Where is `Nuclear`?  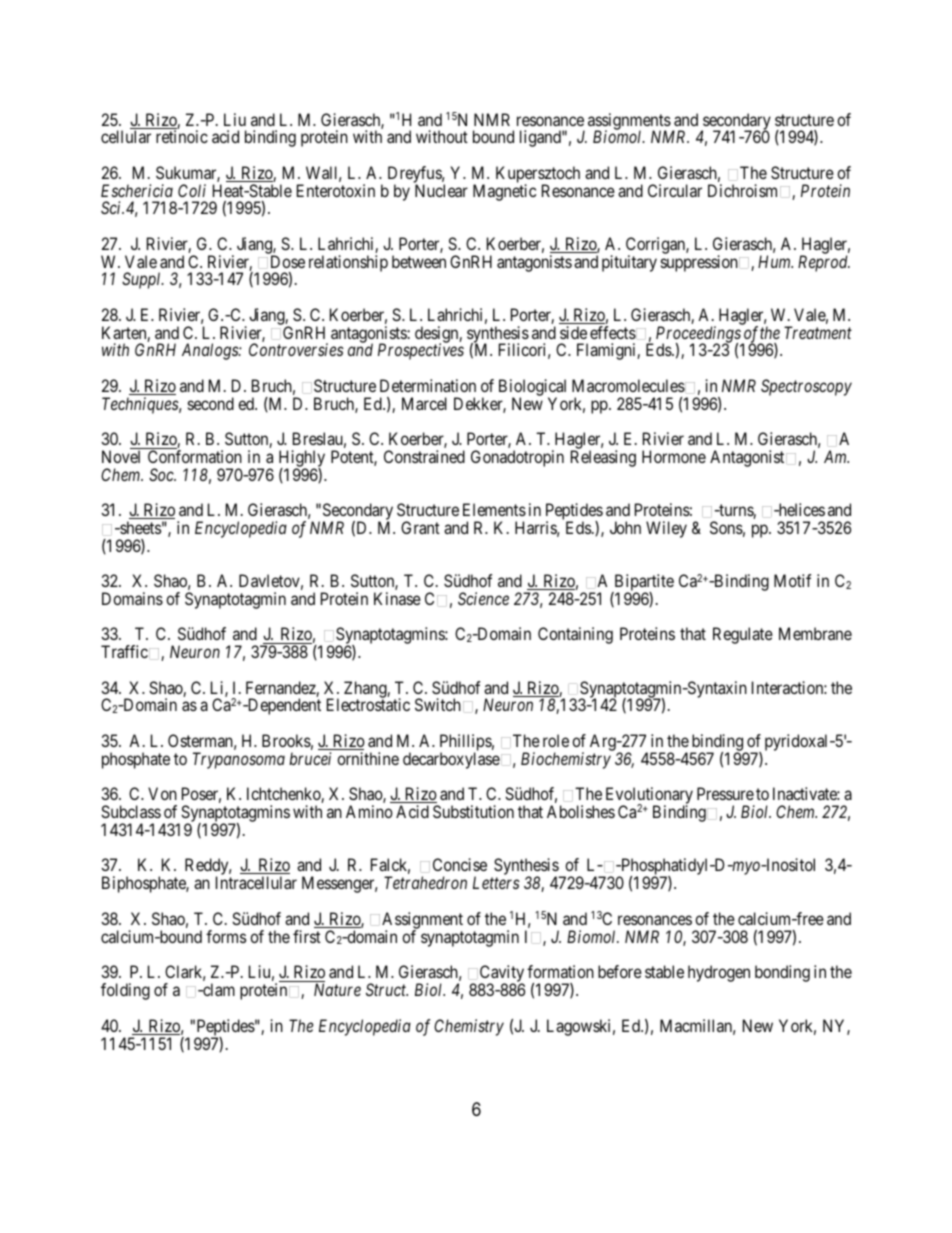 Nuclear is located at coordinates (441, 190).
